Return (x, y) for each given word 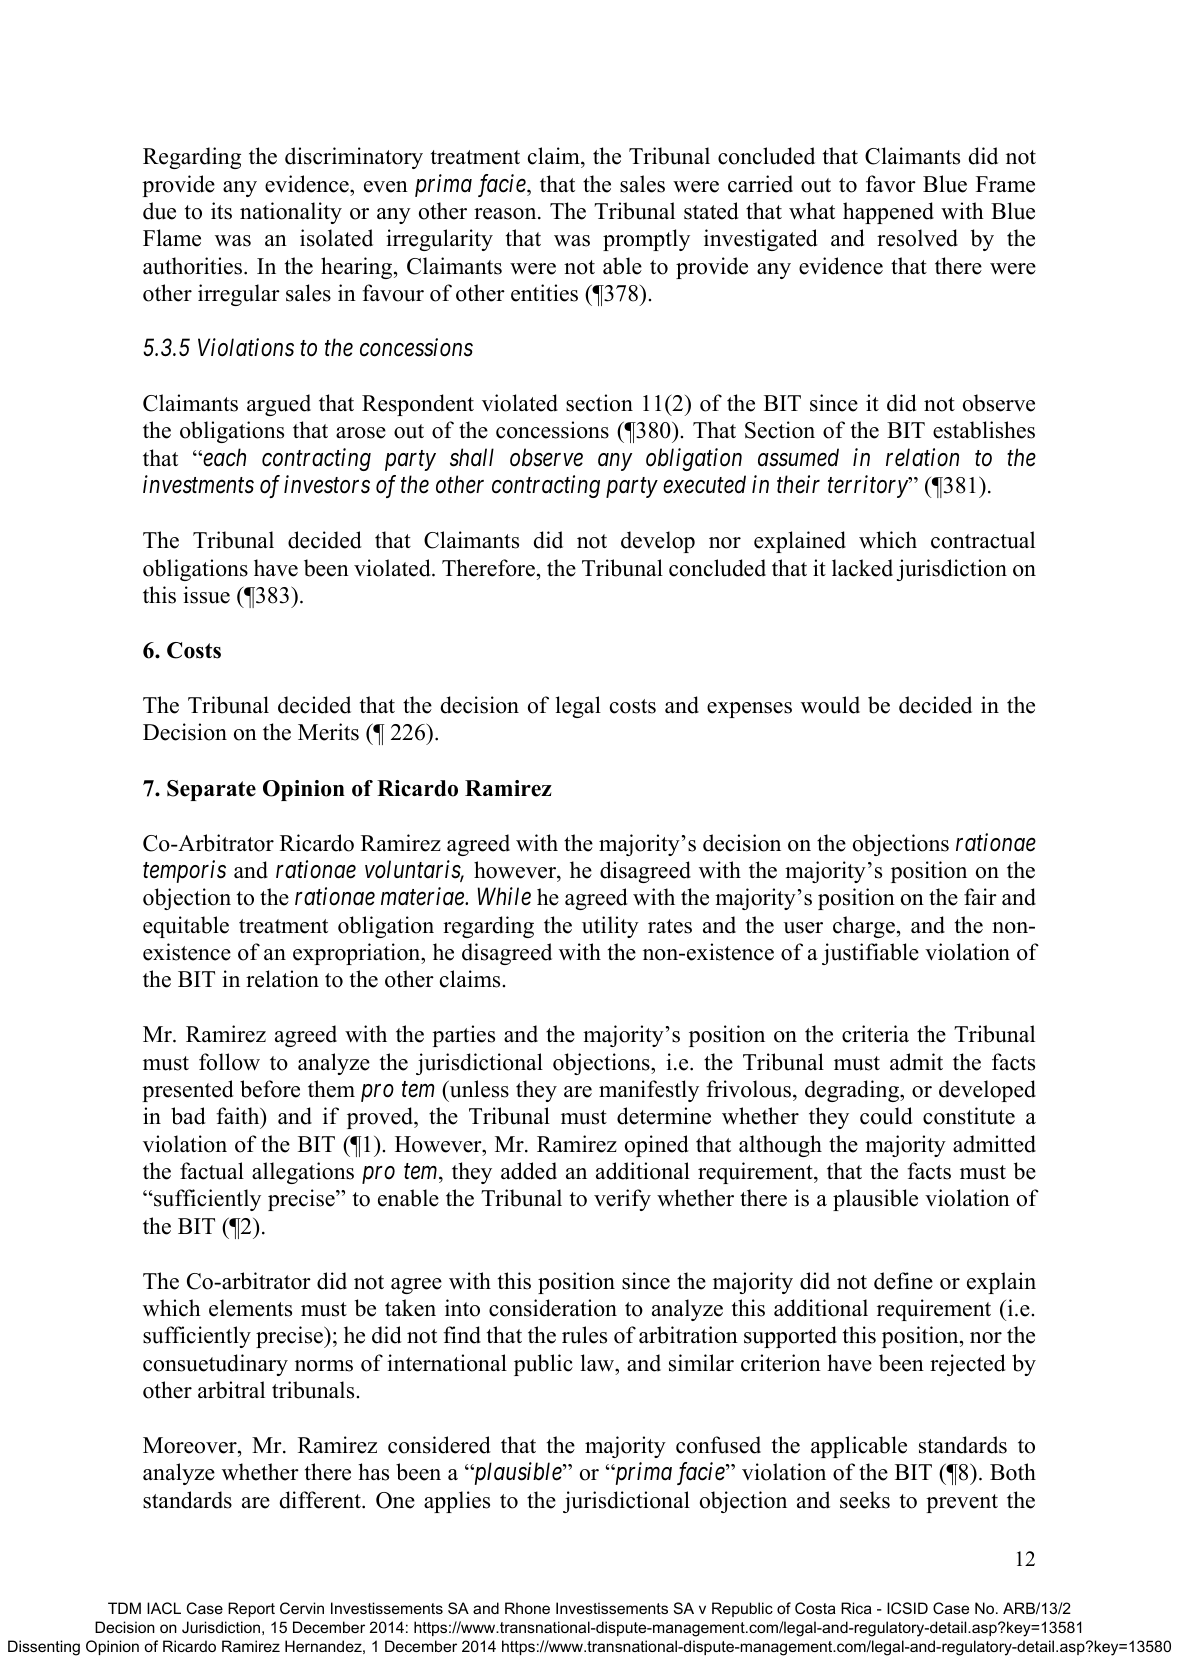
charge (864, 927)
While (504, 896)
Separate (211, 790)
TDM (124, 1608)
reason (506, 214)
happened (888, 213)
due (159, 211)
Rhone (527, 1608)
